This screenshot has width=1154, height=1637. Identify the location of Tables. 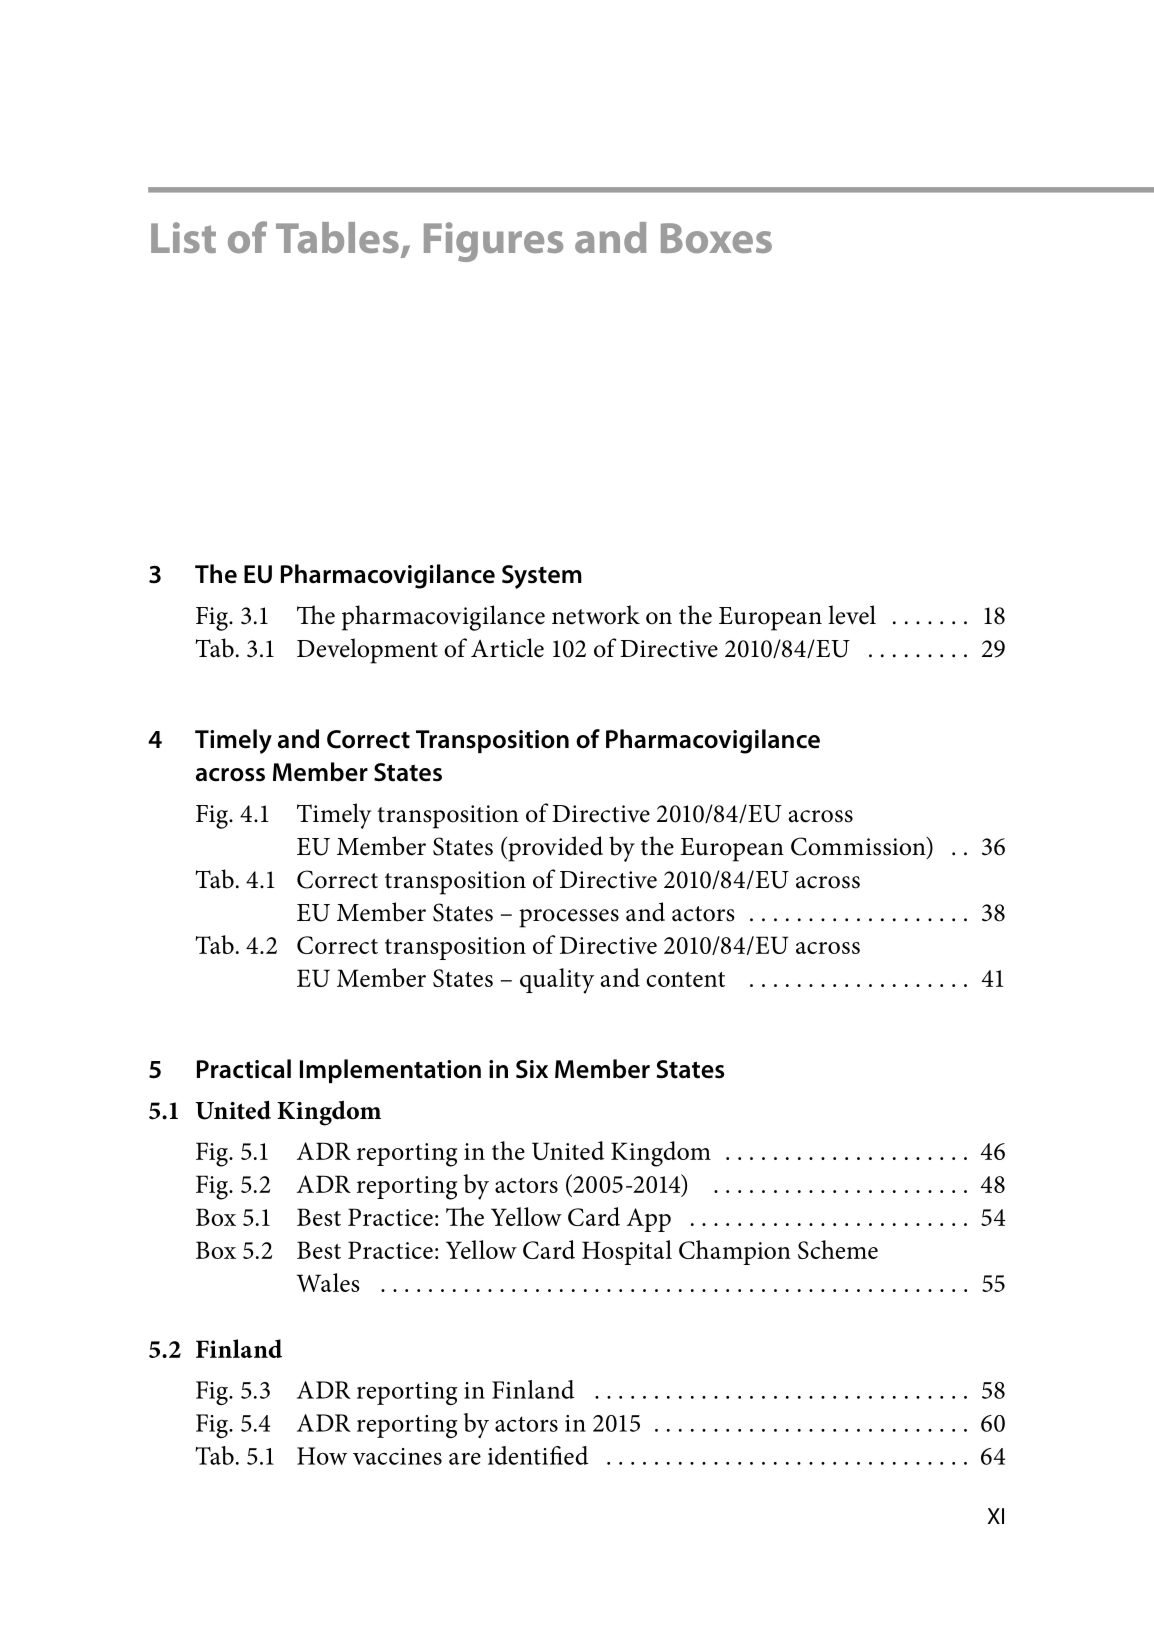
(337, 237).
